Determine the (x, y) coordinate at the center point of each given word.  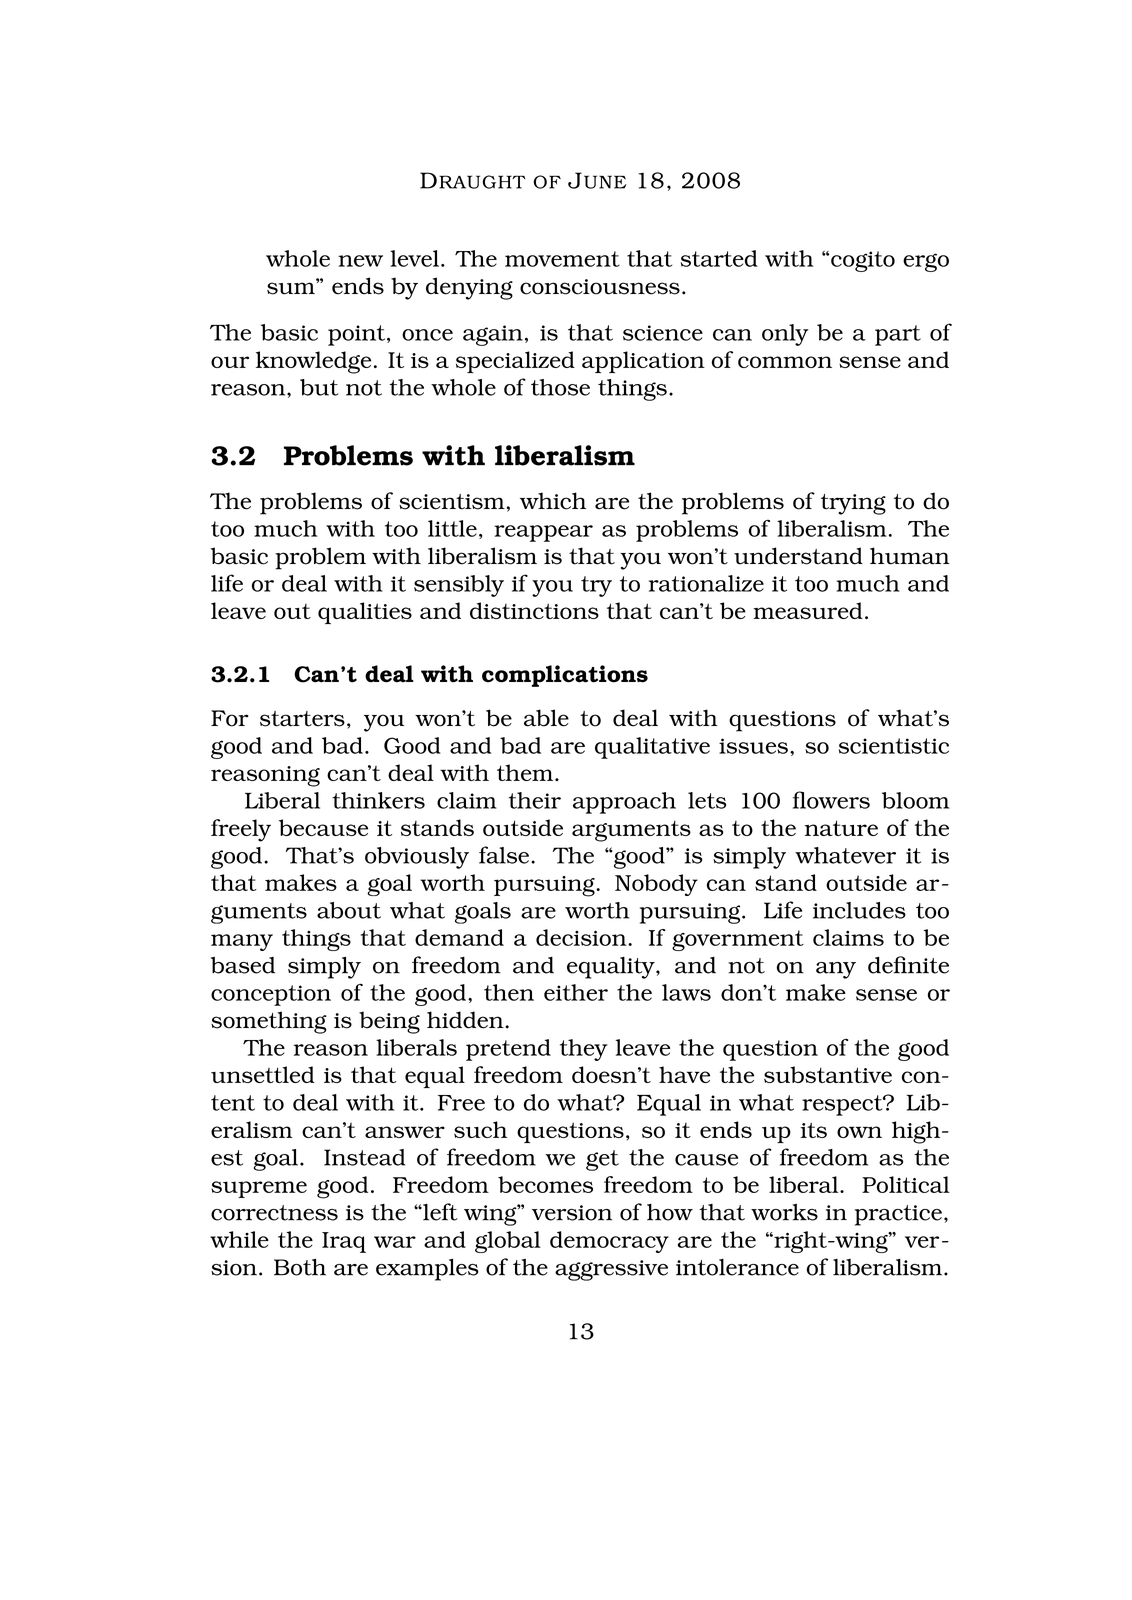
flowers (831, 800)
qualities (365, 613)
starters (302, 719)
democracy (609, 1242)
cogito (863, 261)
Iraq (344, 1242)
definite (908, 965)
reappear (543, 533)
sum (292, 287)
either (576, 992)
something (269, 1022)
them (526, 772)
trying (853, 504)
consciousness (600, 287)
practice (898, 1215)
